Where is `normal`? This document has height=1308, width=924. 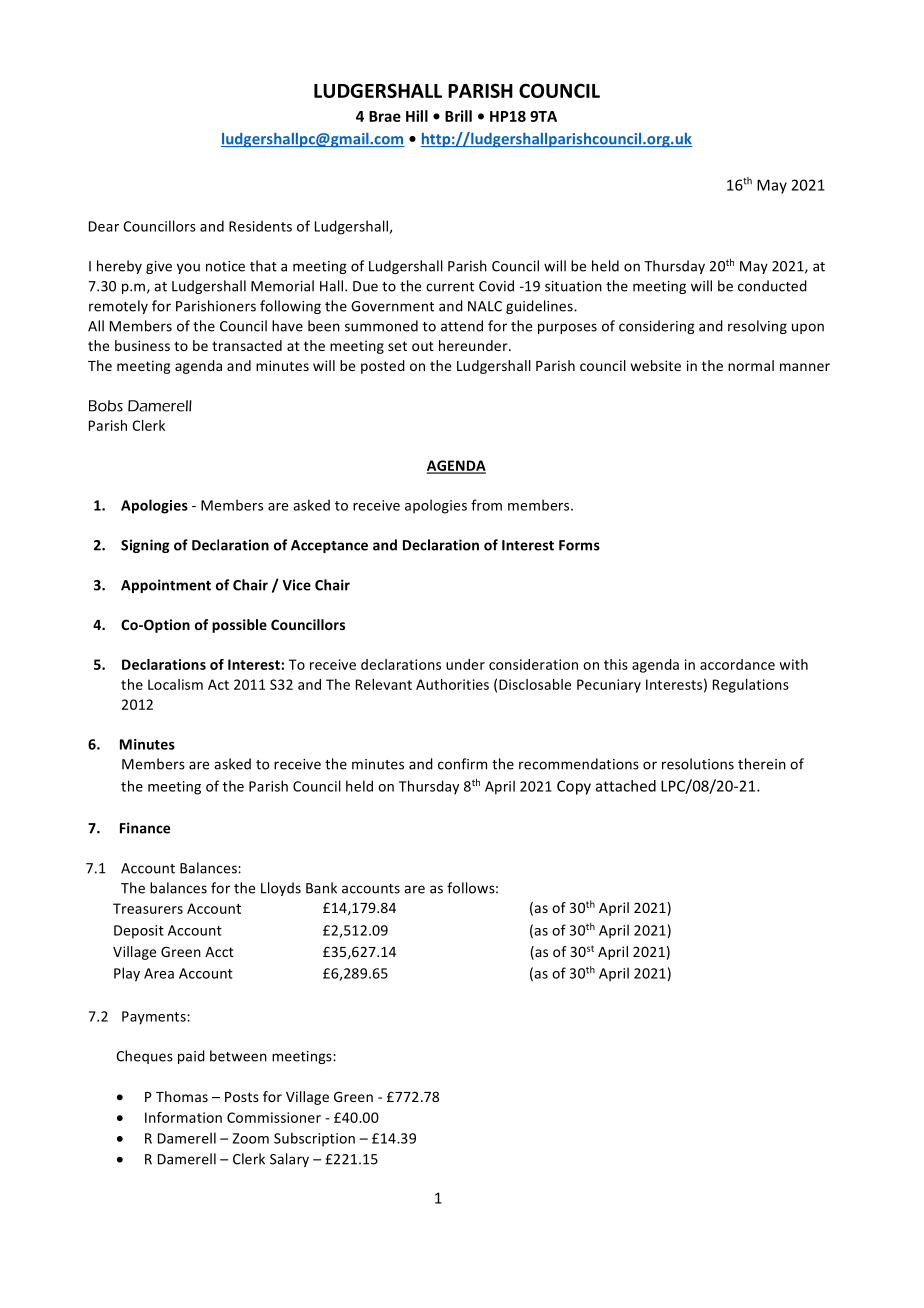 normal is located at coordinates (751, 365).
